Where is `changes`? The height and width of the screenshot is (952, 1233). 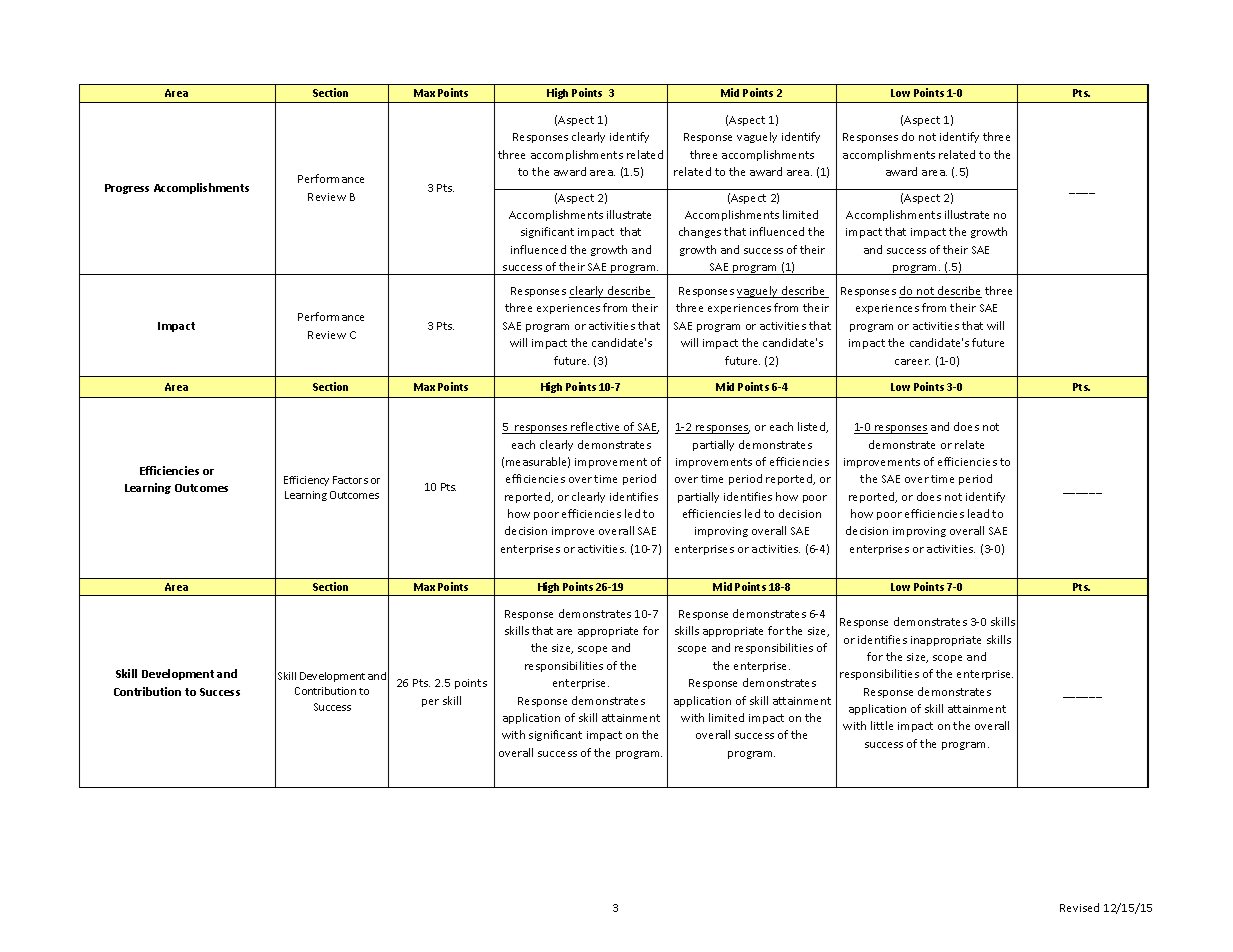 changes is located at coordinates (700, 232).
